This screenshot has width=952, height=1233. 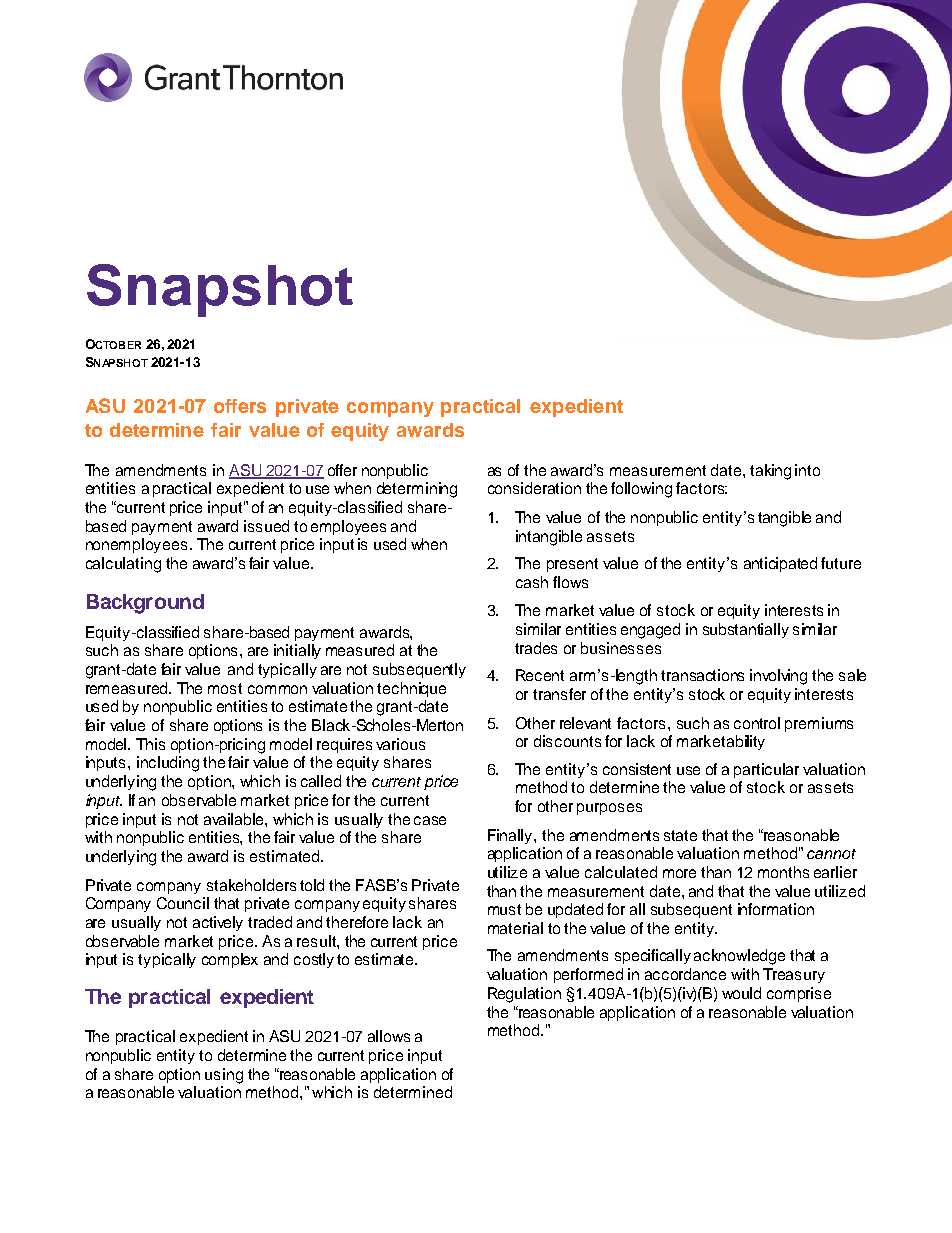 What do you see at coordinates (534, 488) in the screenshot?
I see `consideration` at bounding box center [534, 488].
